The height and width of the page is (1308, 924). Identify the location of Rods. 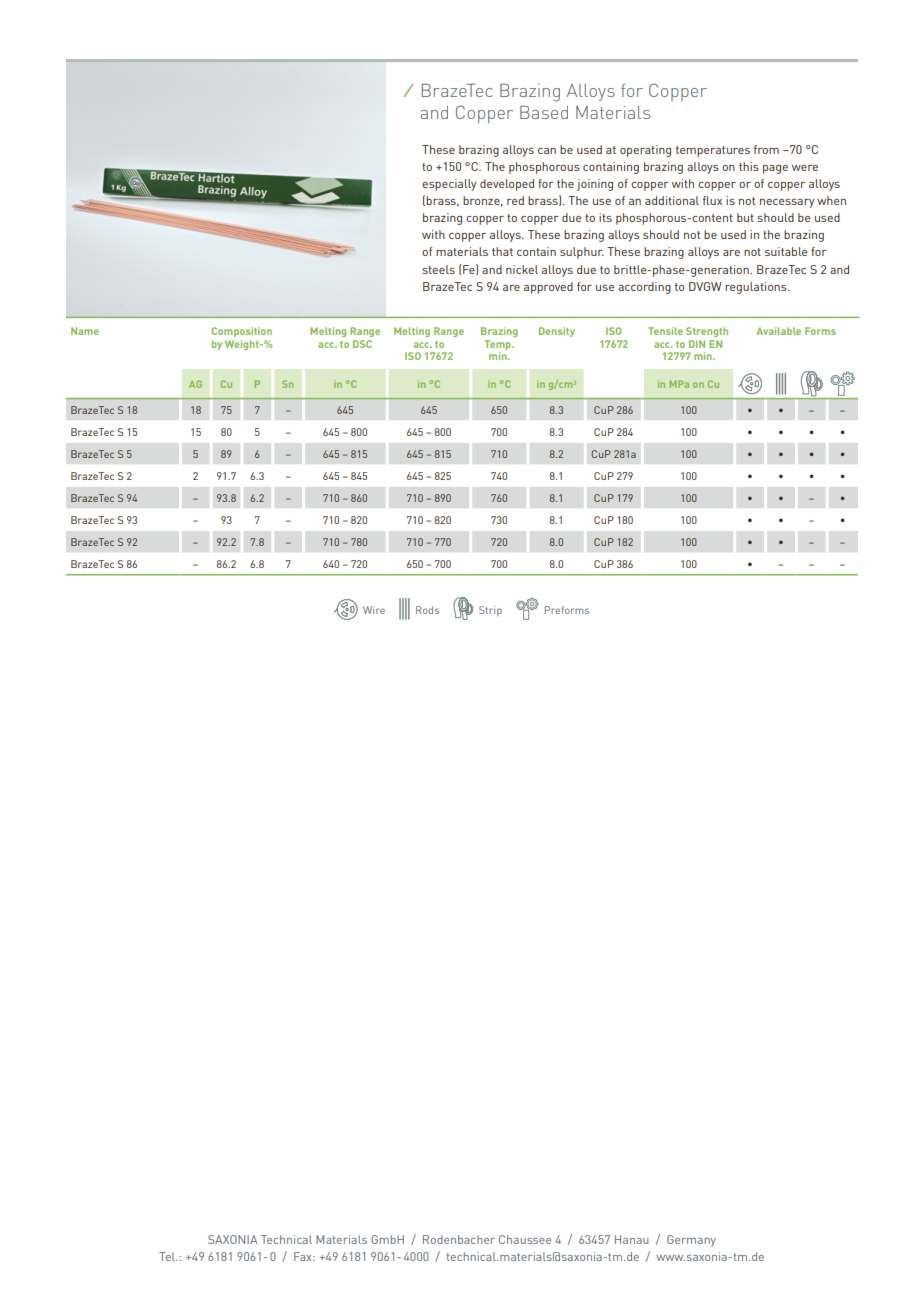
(427, 610).
